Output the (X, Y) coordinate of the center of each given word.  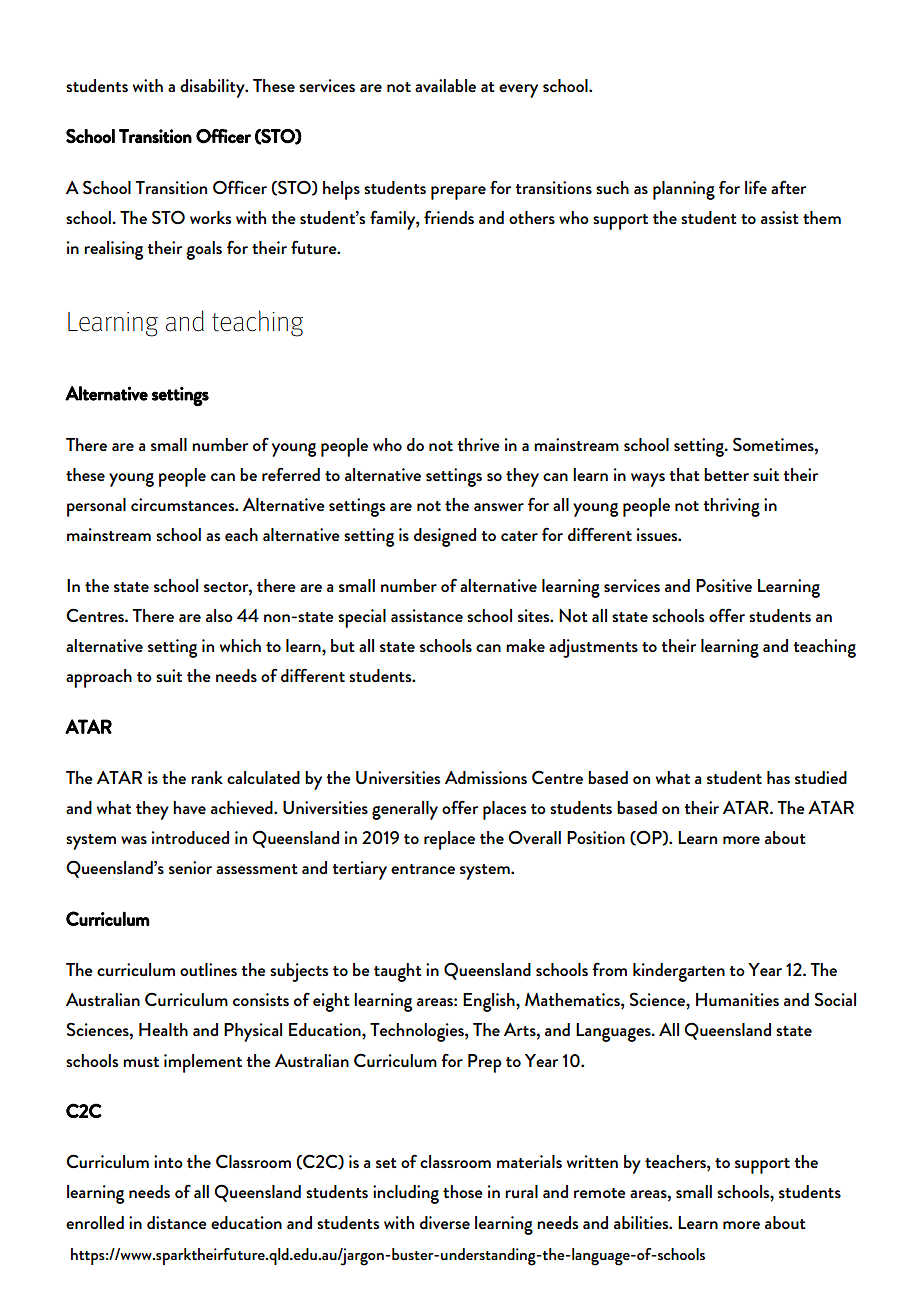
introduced (190, 837)
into (168, 1161)
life (756, 187)
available (445, 85)
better (726, 474)
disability (213, 88)
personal (96, 507)
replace (449, 840)
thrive (478, 444)
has (778, 777)
